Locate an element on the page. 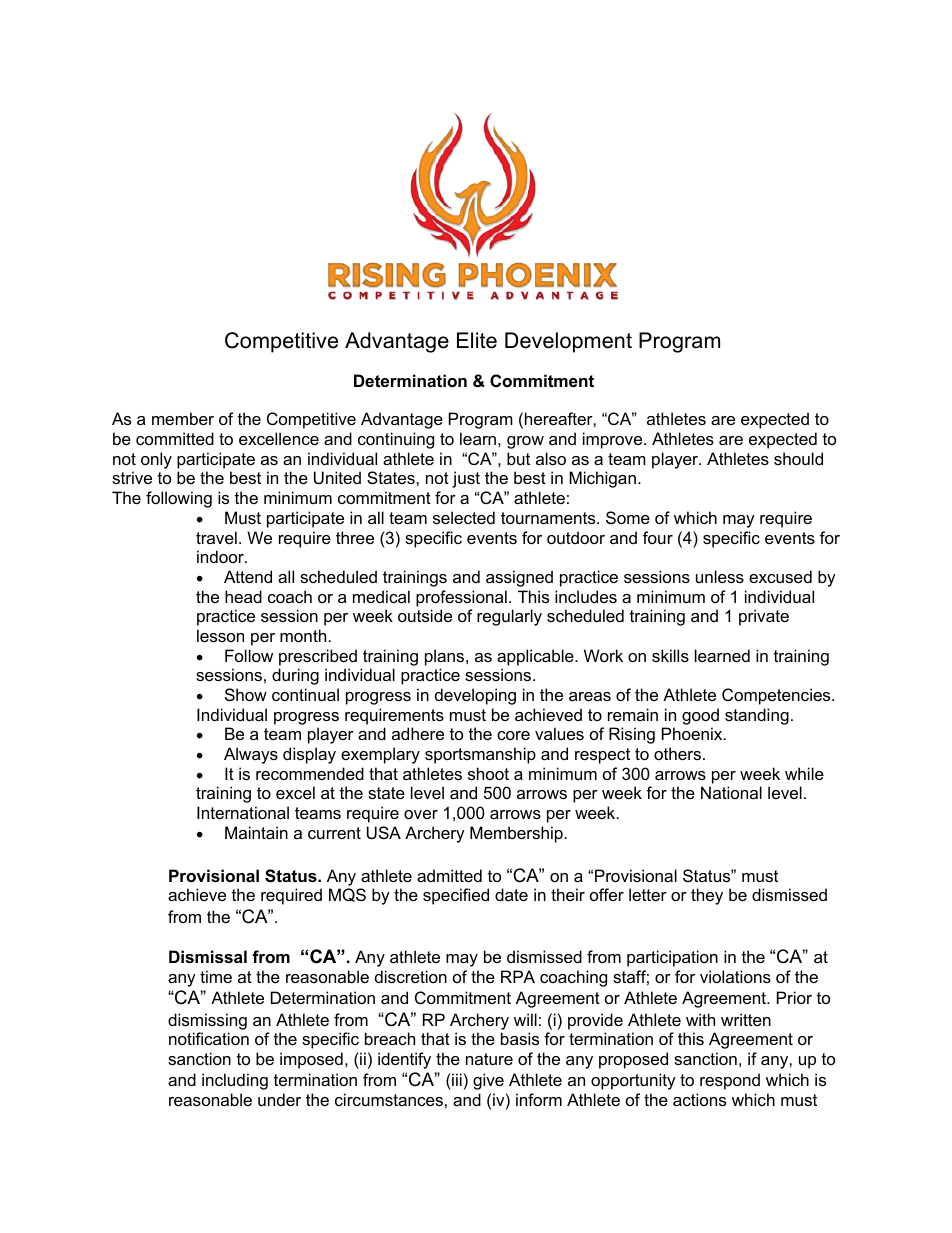 This page has height=1233, width=952. respond is located at coordinates (730, 1081).
